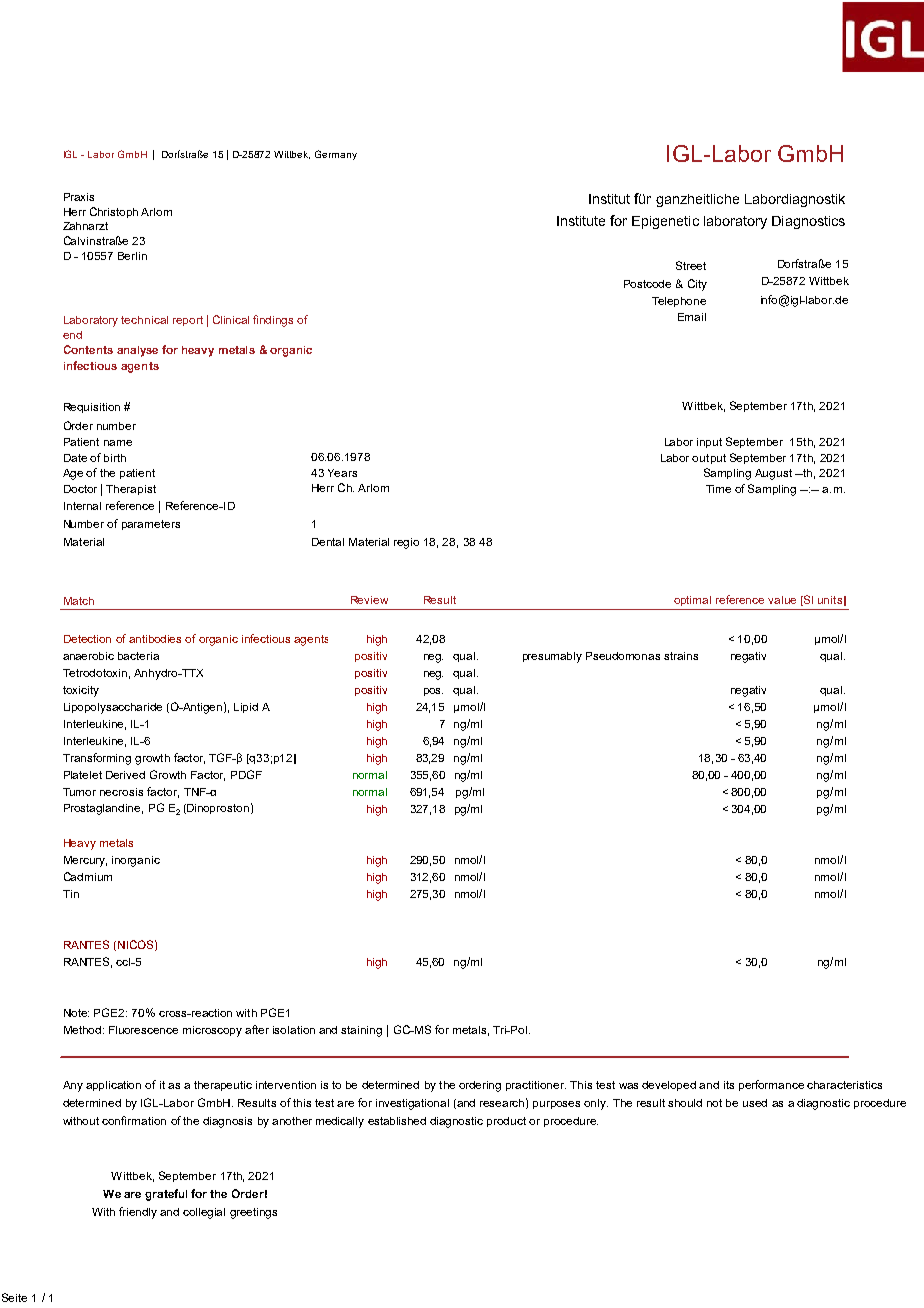  Describe the element at coordinates (755, 1103) in the image. I see `used` at that location.
